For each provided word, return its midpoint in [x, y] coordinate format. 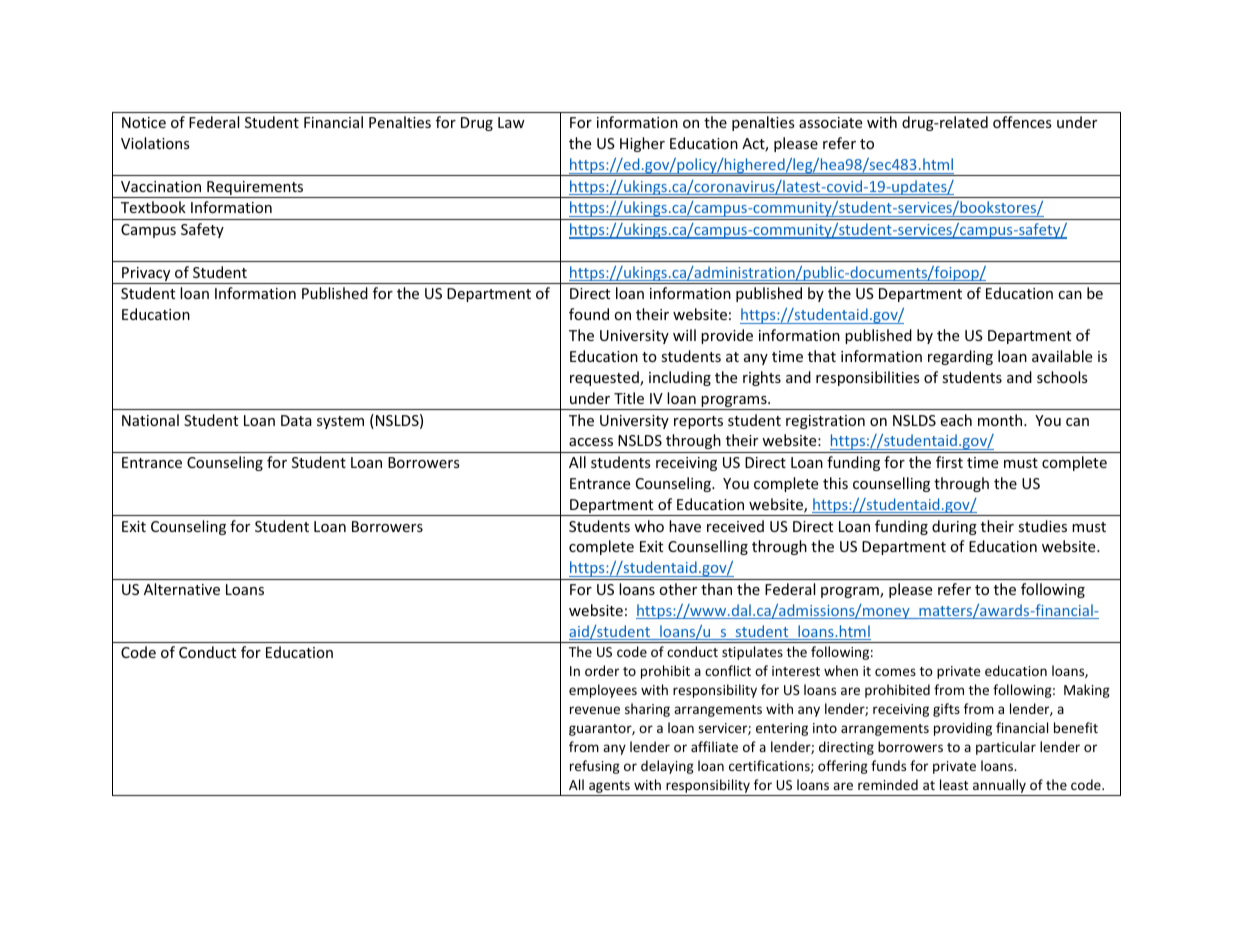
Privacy [146, 275]
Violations [155, 143]
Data [296, 420]
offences [1022, 122]
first [949, 462]
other [678, 589]
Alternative [182, 589]
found [589, 314]
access [591, 442]
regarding [960, 357]
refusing [595, 767]
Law [511, 122]
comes [895, 672]
